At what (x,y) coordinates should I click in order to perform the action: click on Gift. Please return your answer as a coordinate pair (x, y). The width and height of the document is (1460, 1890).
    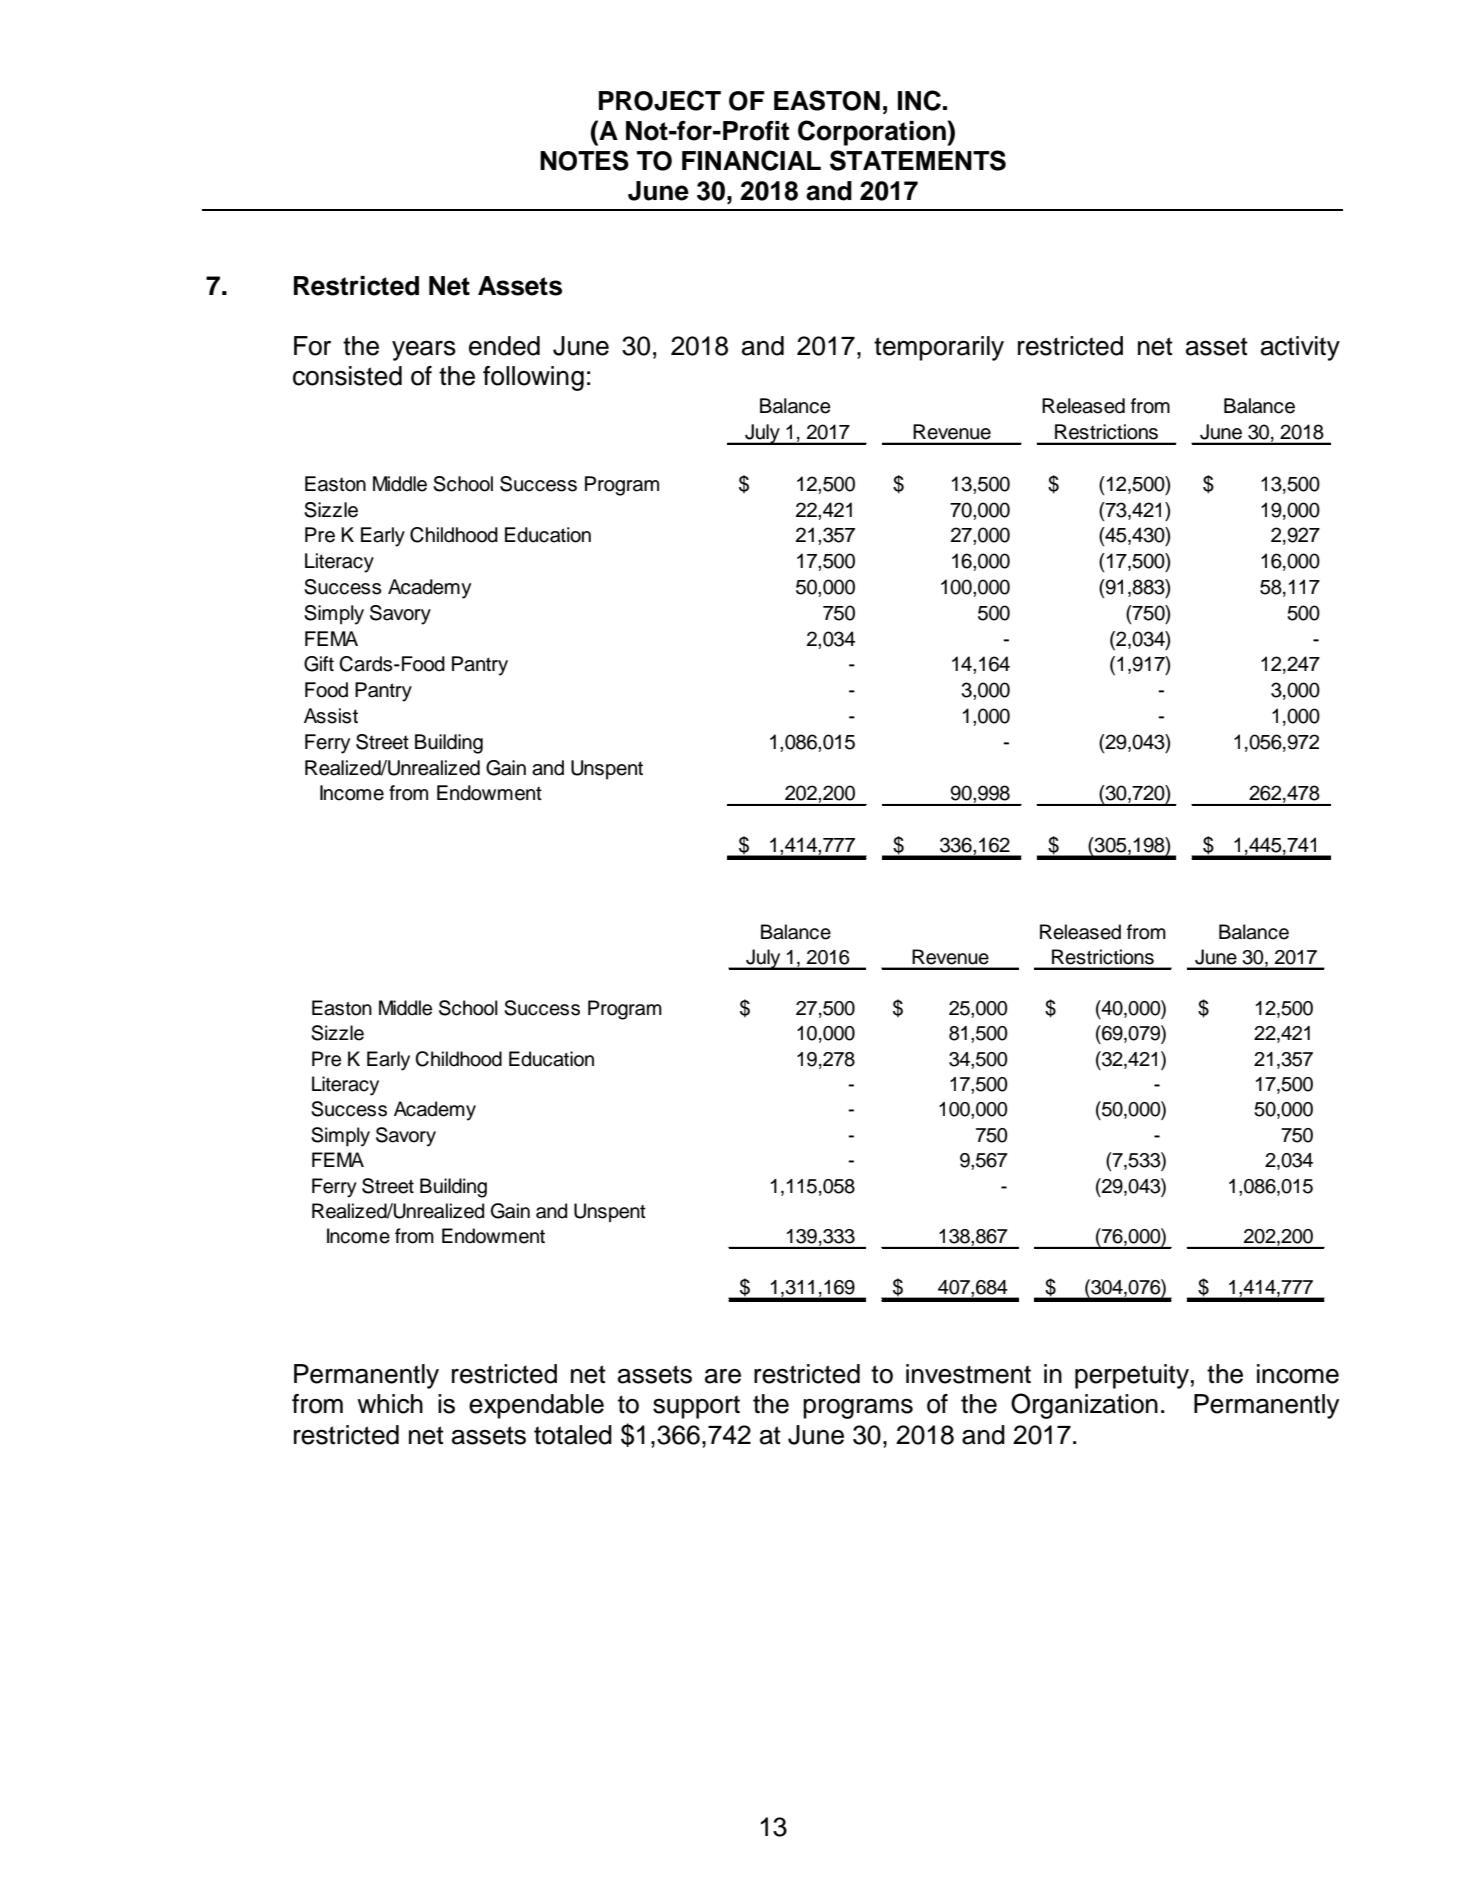
    Looking at the image, I should click on (319, 664).
